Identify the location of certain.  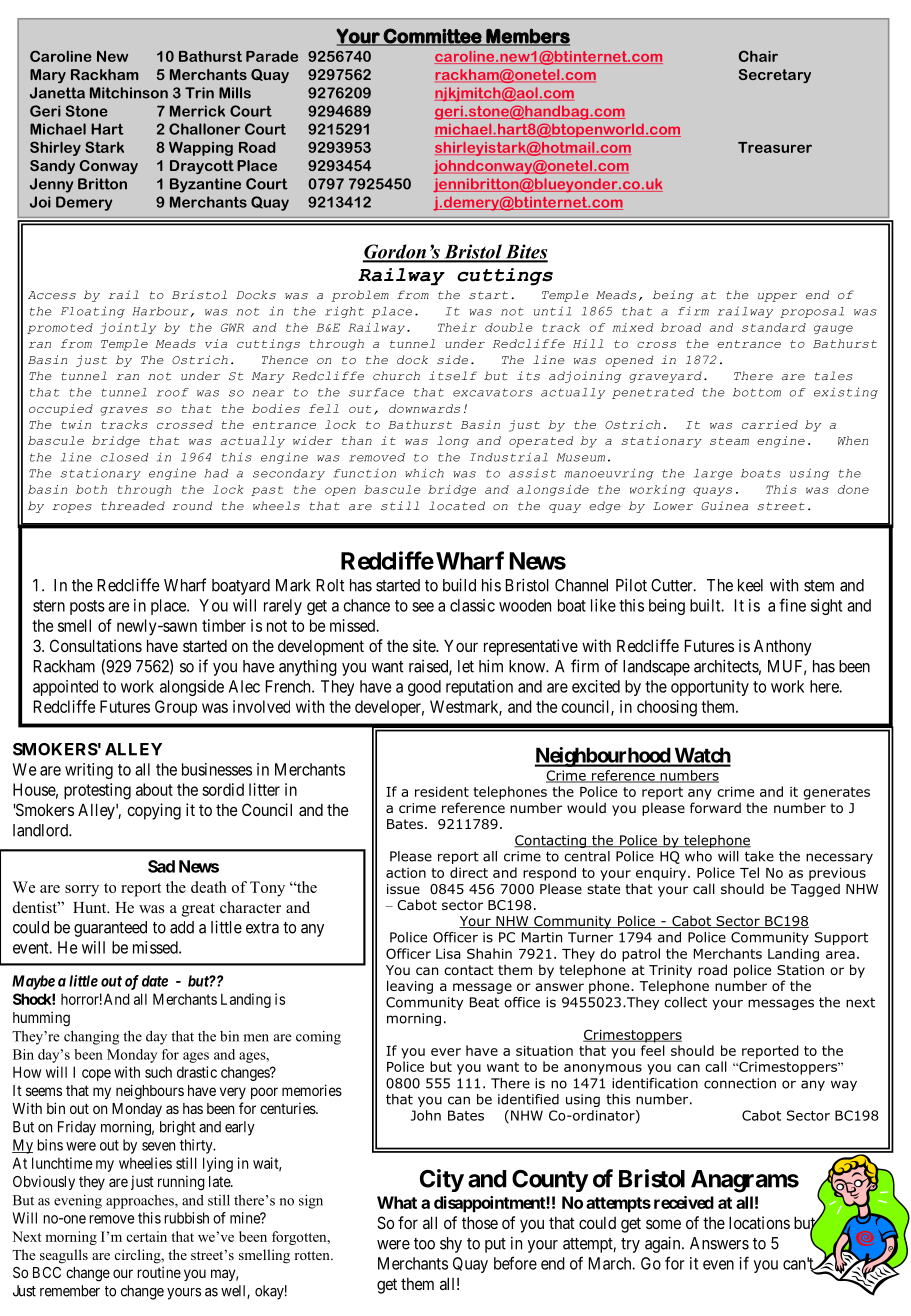
(146, 1236).
